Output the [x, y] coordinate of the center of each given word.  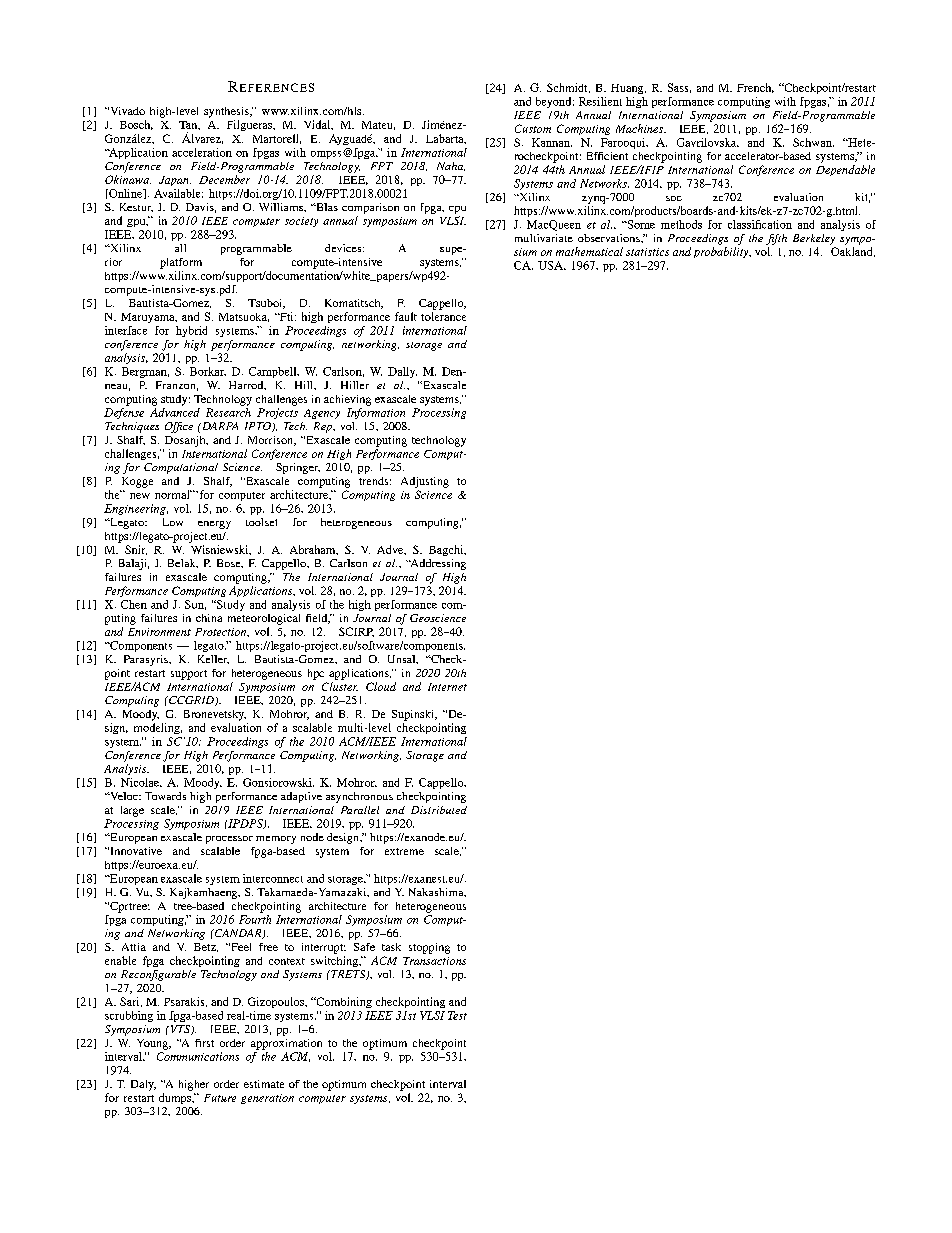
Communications [198, 1056]
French [755, 88]
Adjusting [425, 482]
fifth [776, 239]
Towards [165, 796]
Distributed [439, 810]
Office [179, 427]
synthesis [227, 112]
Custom [533, 128]
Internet [447, 687]
